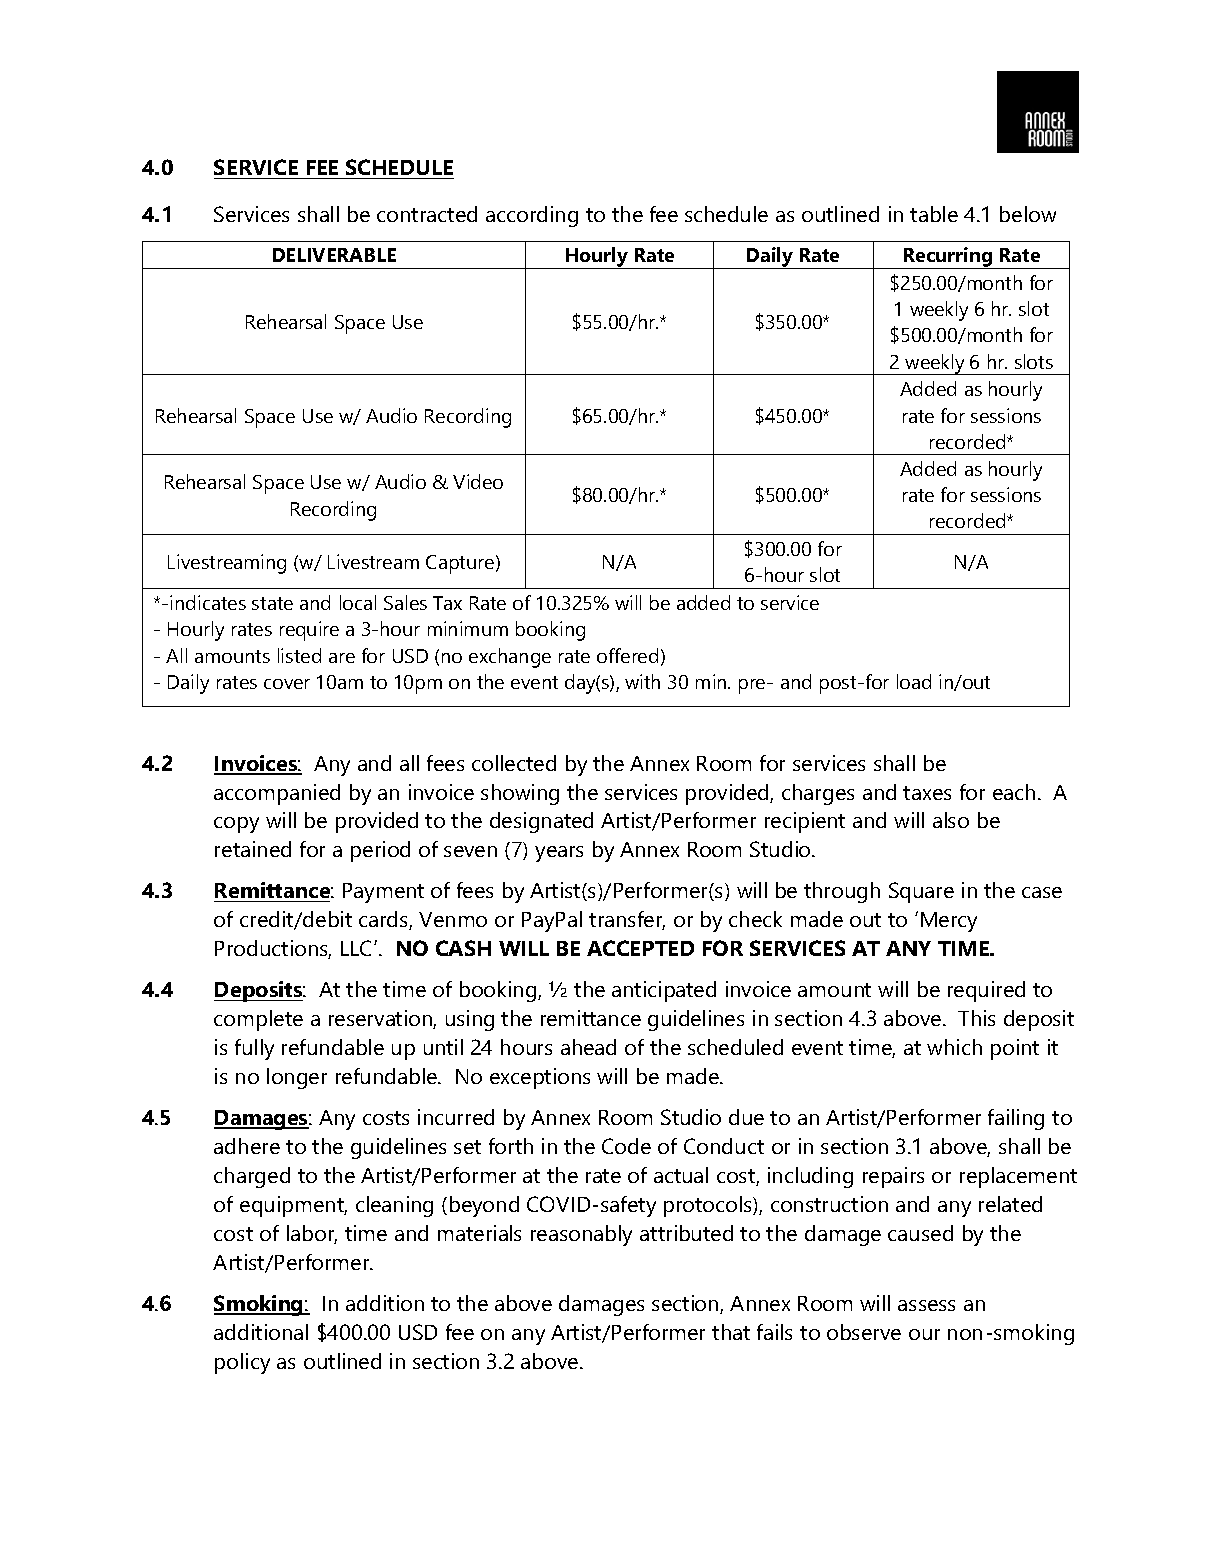  I want to click on DELIVERABLE, so click(334, 255).
